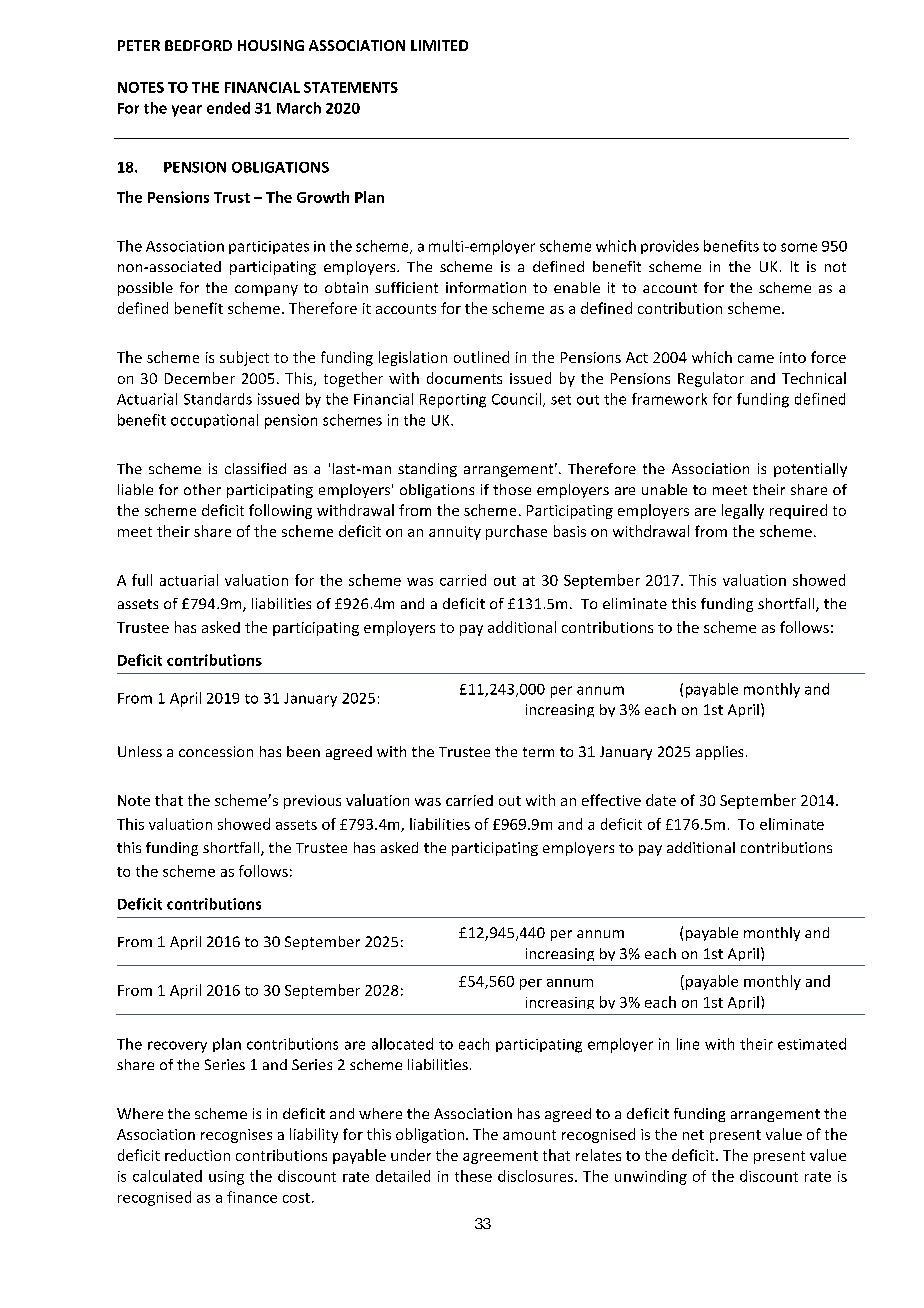 This screenshot has height=1308, width=924. I want to click on subject, so click(244, 358).
